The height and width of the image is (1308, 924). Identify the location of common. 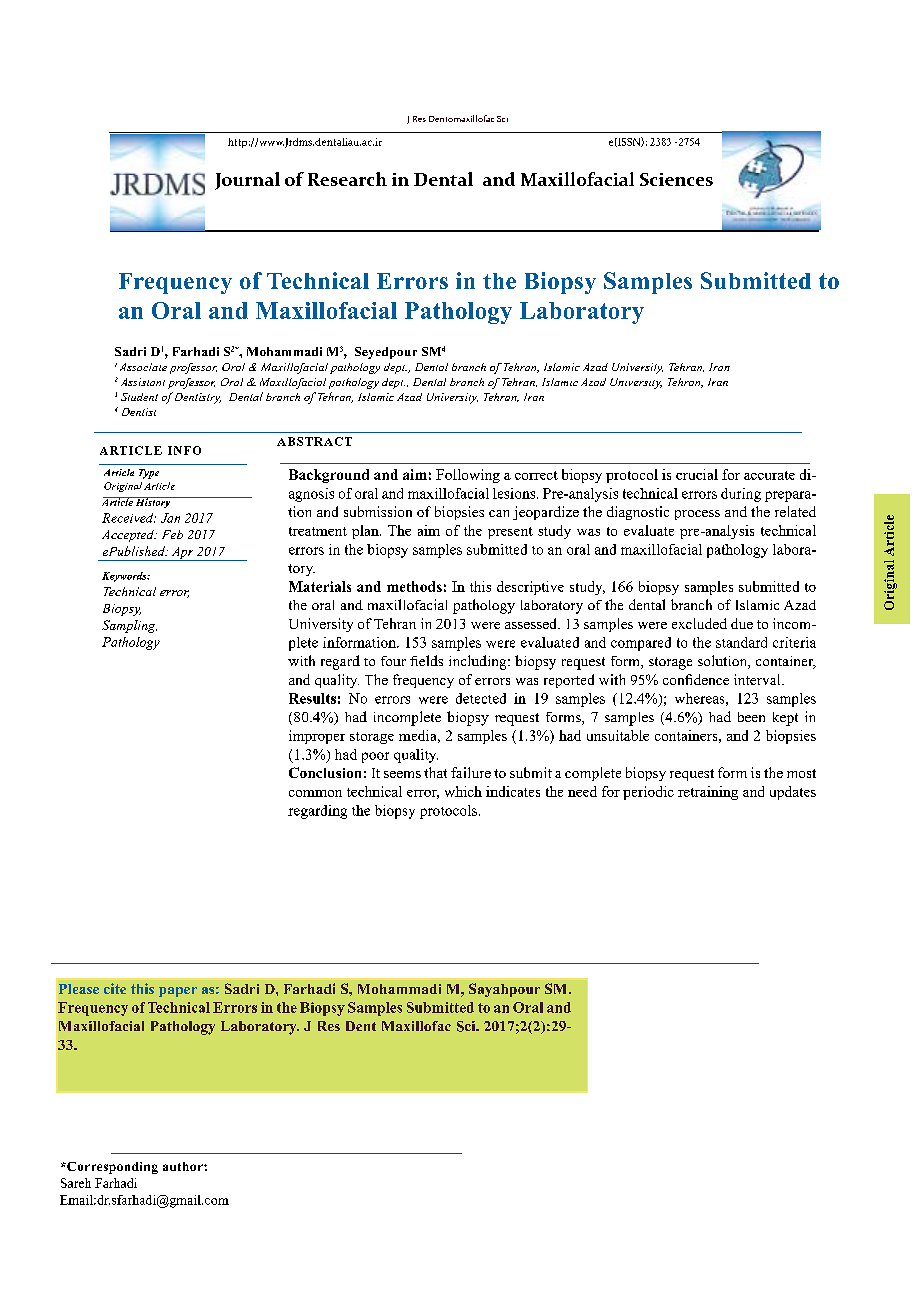
(315, 793).
